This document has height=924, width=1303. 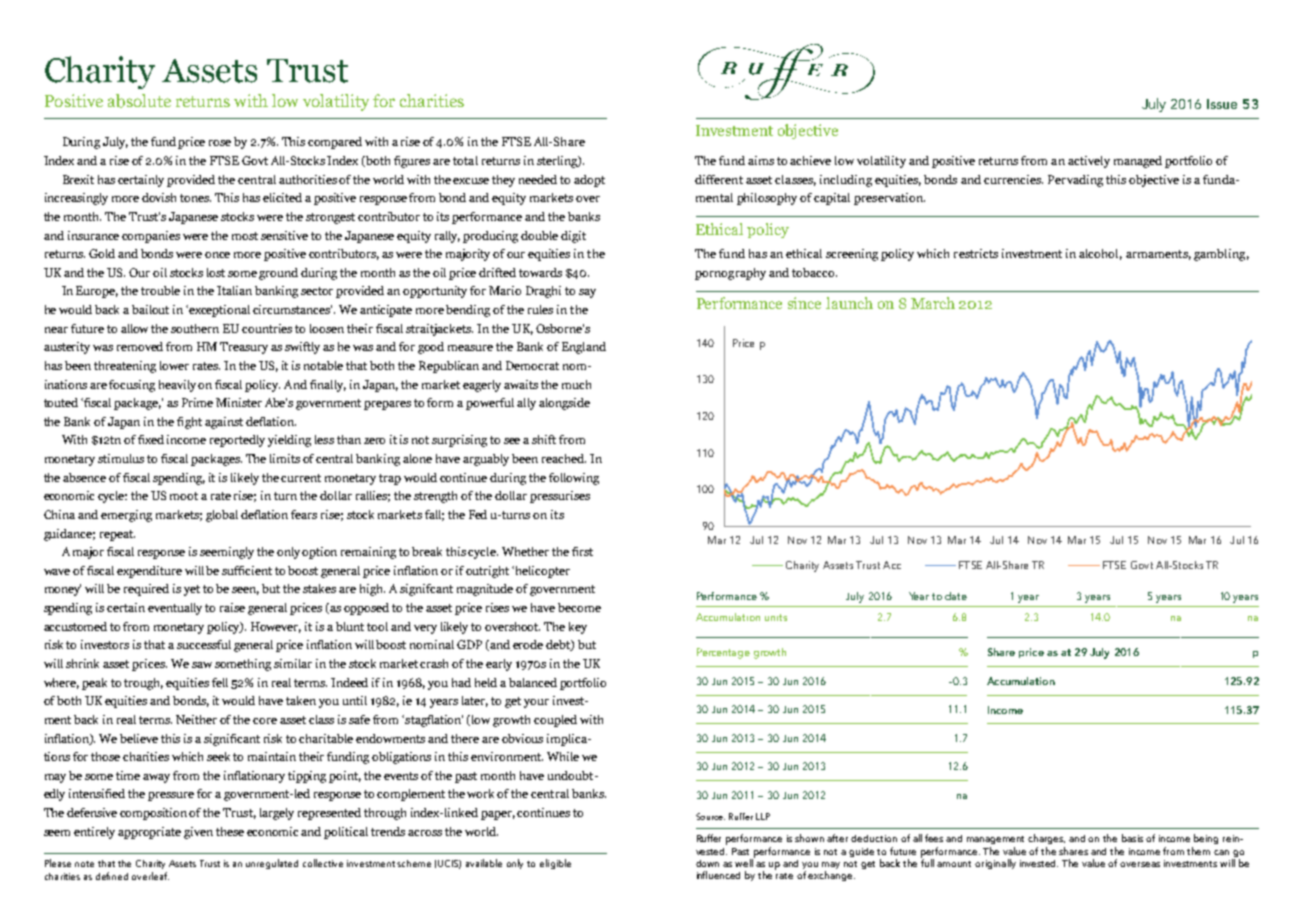 What do you see at coordinates (956, 596) in the document?
I see `date` at bounding box center [956, 596].
